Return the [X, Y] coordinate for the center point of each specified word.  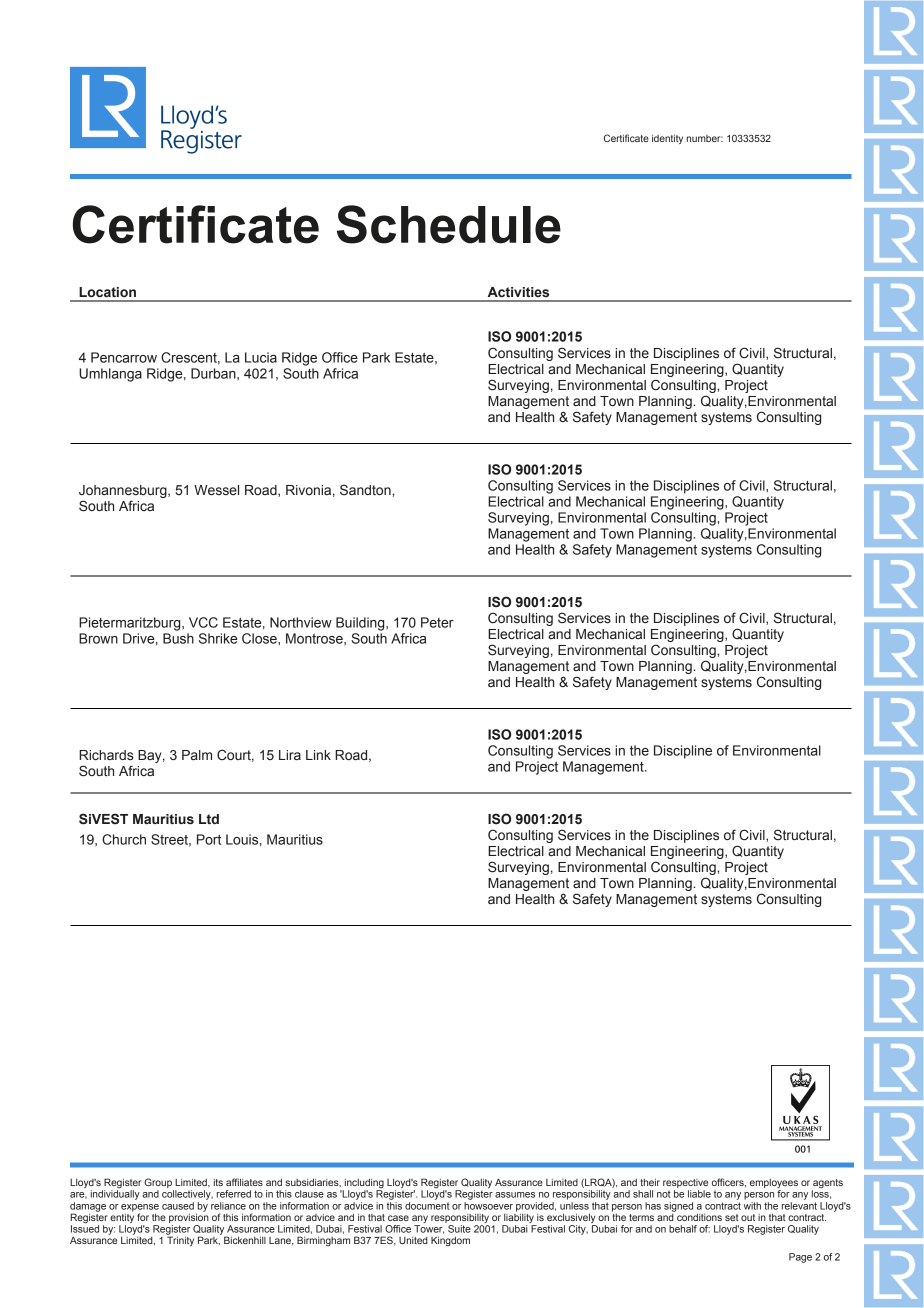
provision [189, 1217]
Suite [459, 1229]
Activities [518, 292]
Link [318, 755]
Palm [197, 755]
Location [107, 292]
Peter [437, 622]
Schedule [449, 224]
